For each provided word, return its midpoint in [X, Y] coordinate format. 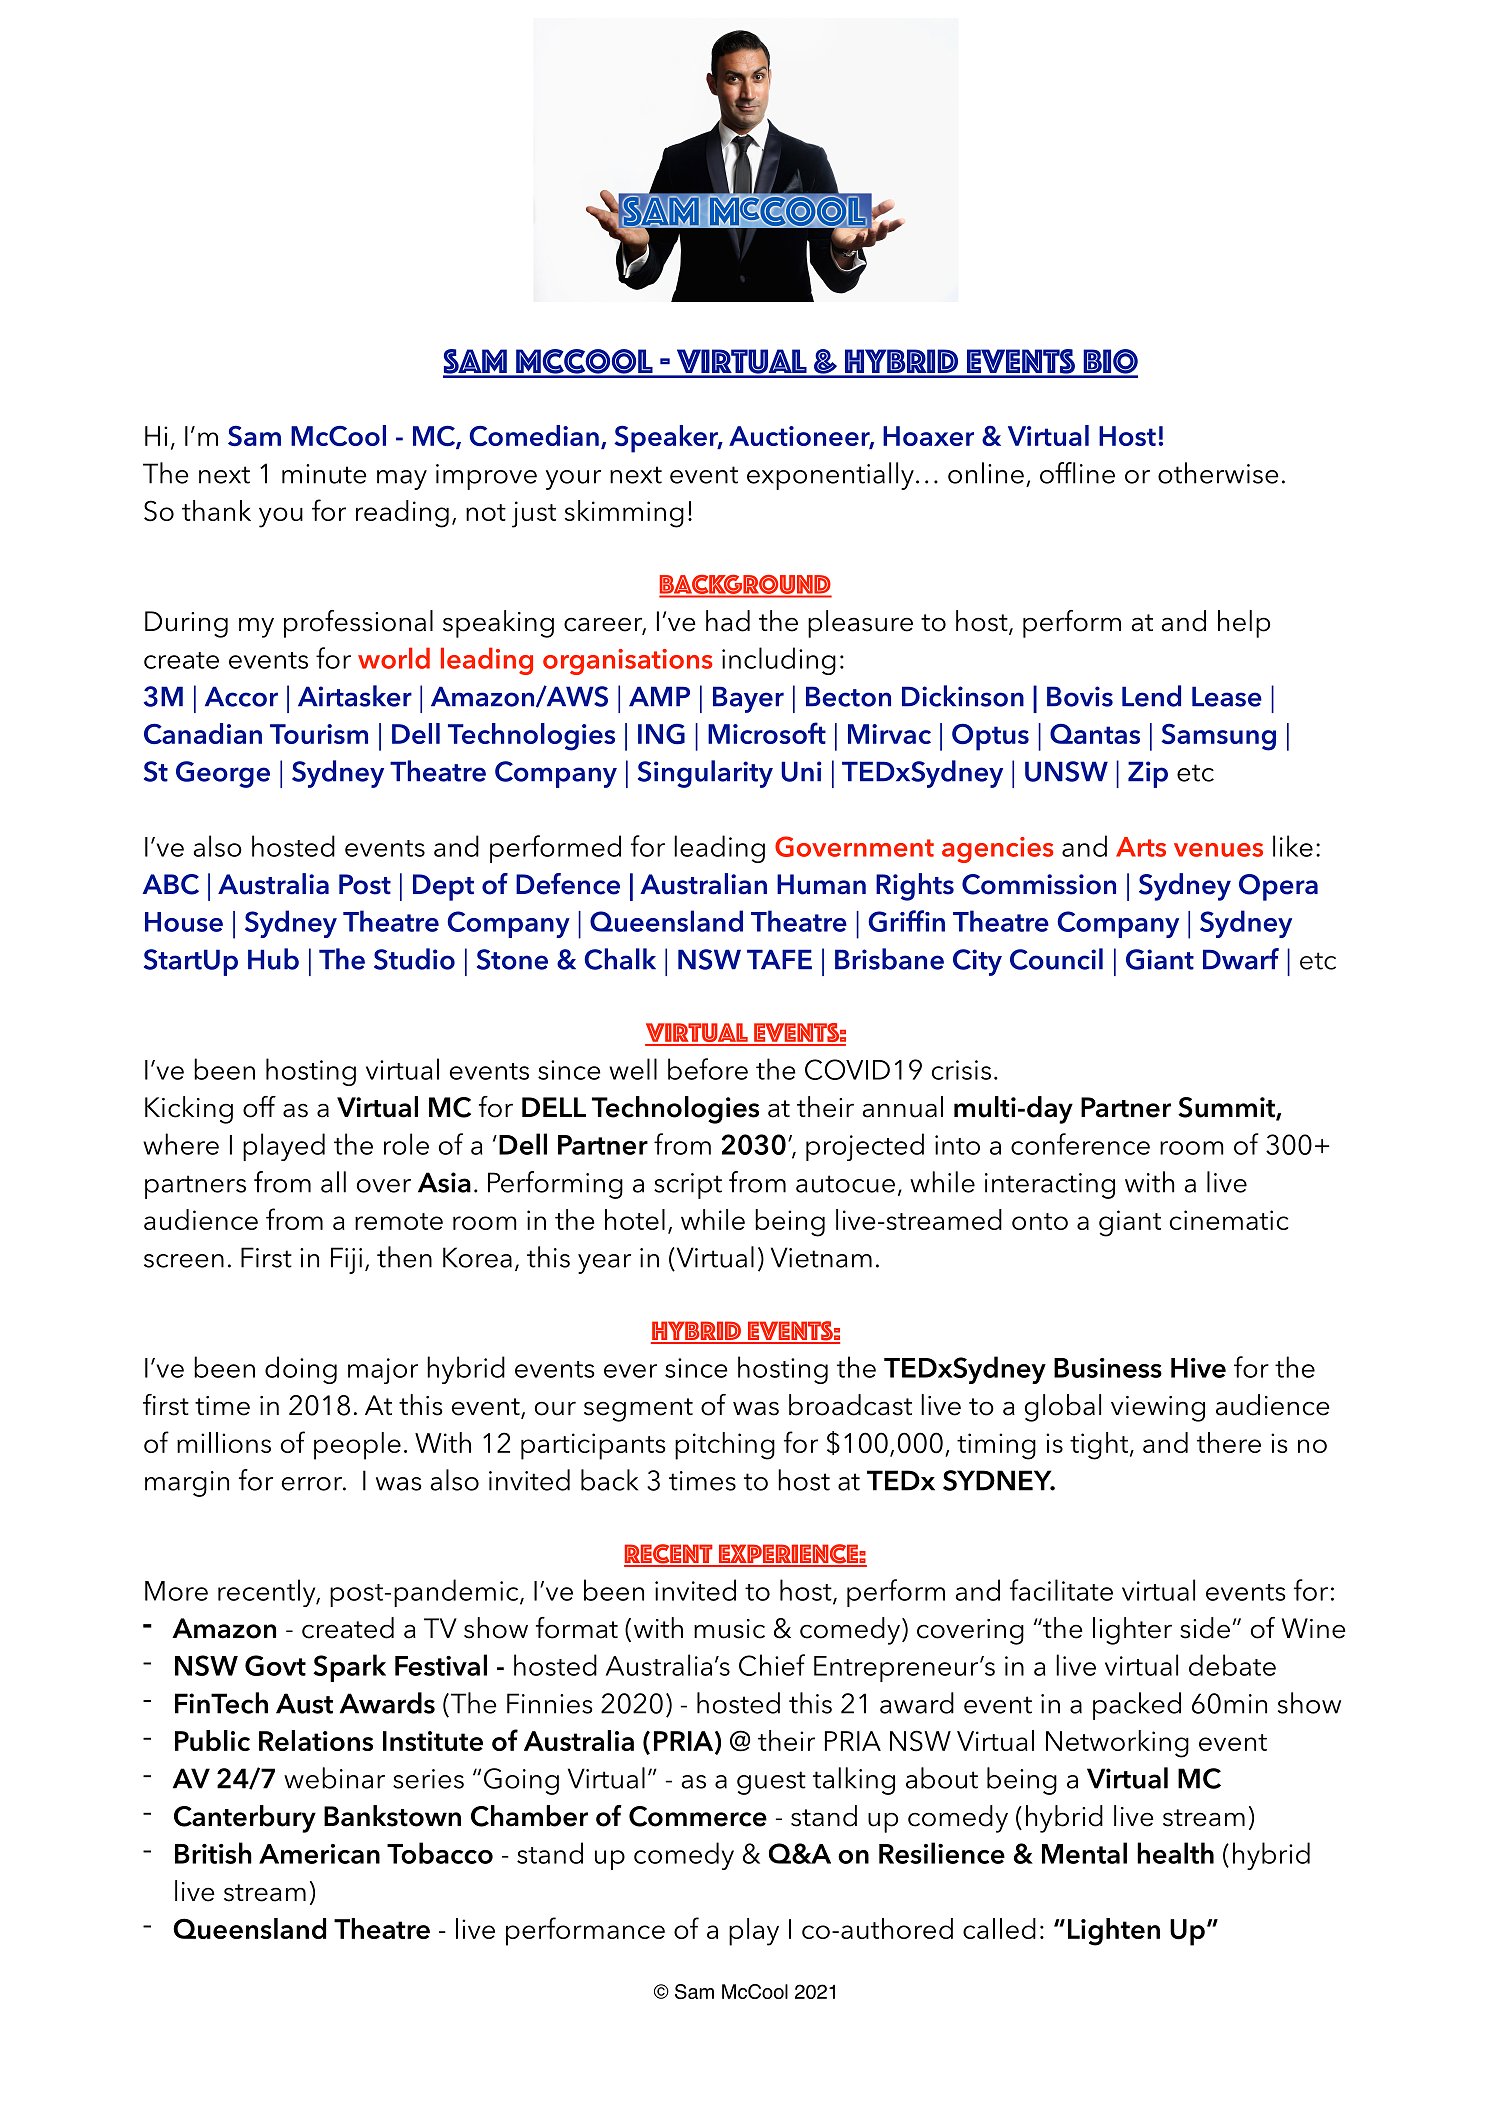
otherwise [1218, 473]
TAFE [779, 959]
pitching [725, 1446]
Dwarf [1241, 959]
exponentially [830, 476]
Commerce [698, 1816]
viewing [1158, 1409]
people [357, 1446]
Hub [273, 959]
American [319, 1854]
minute [324, 474]
